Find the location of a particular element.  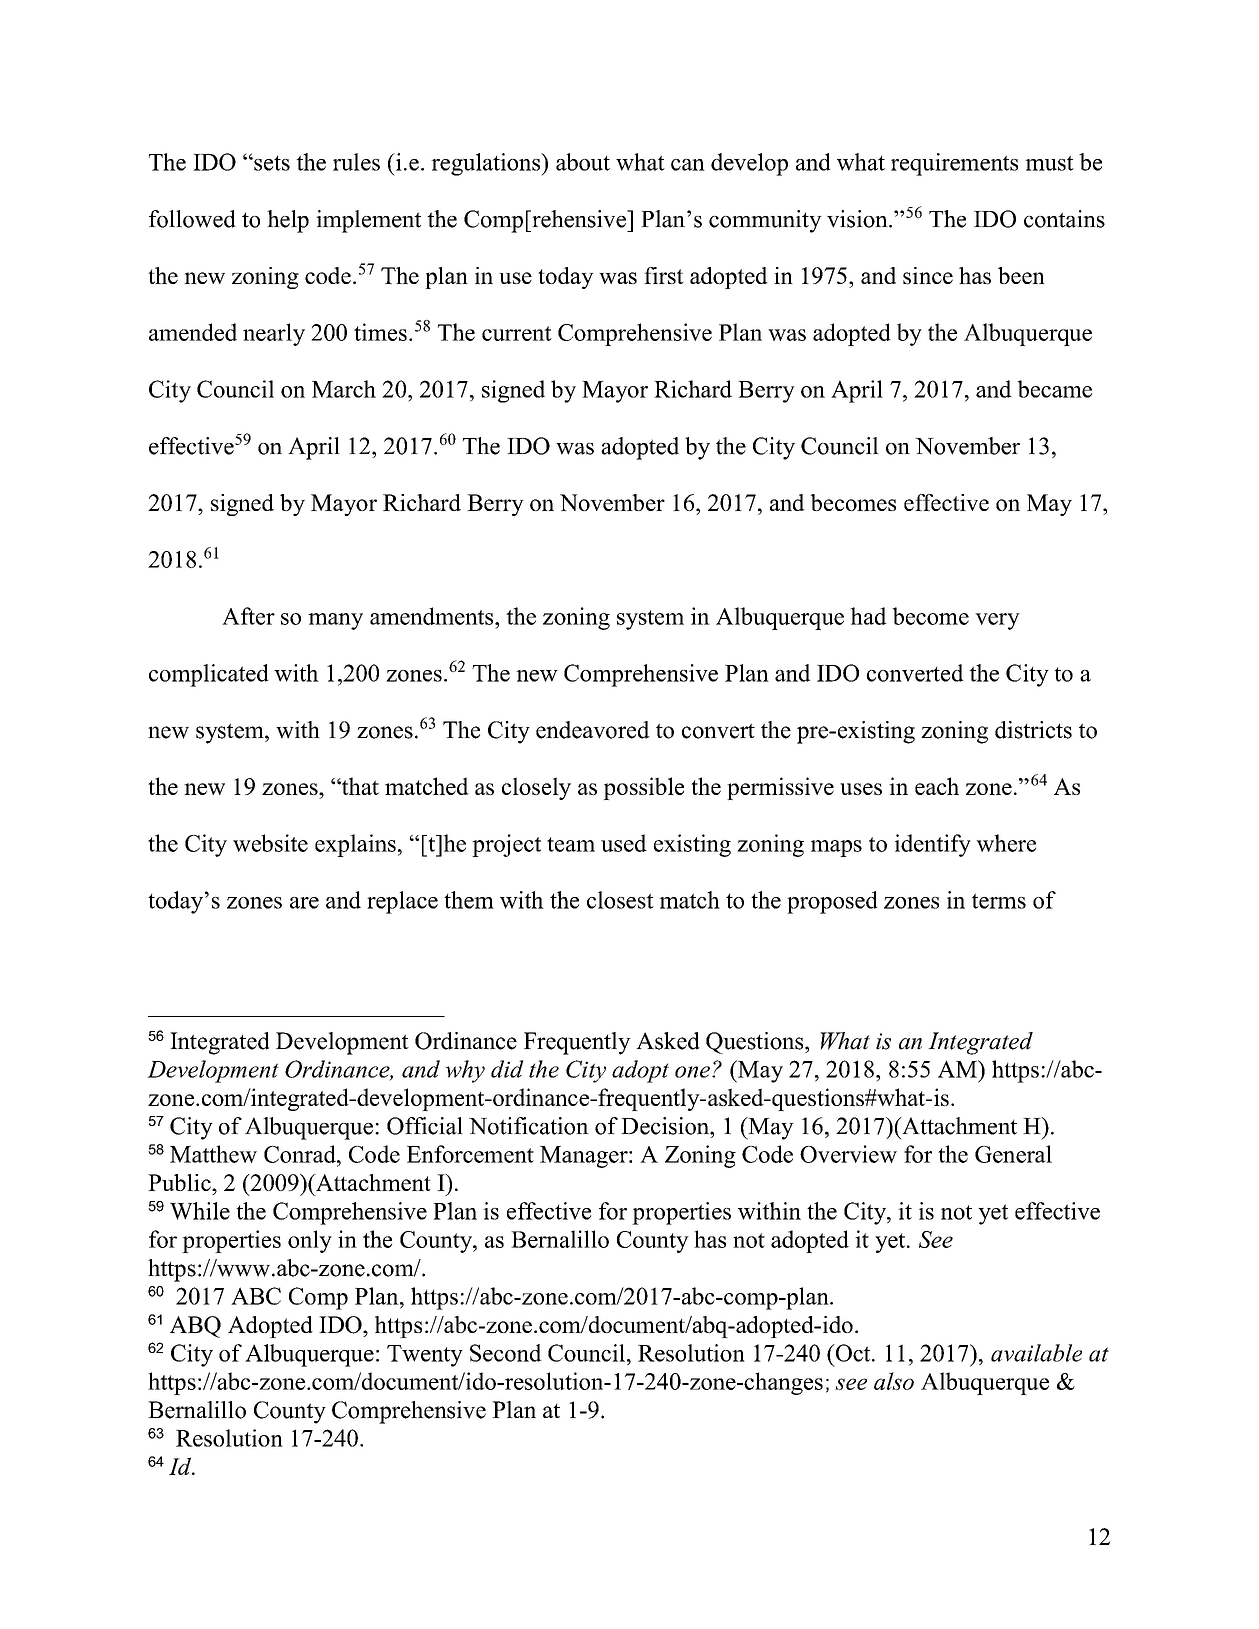

very is located at coordinates (997, 621).
